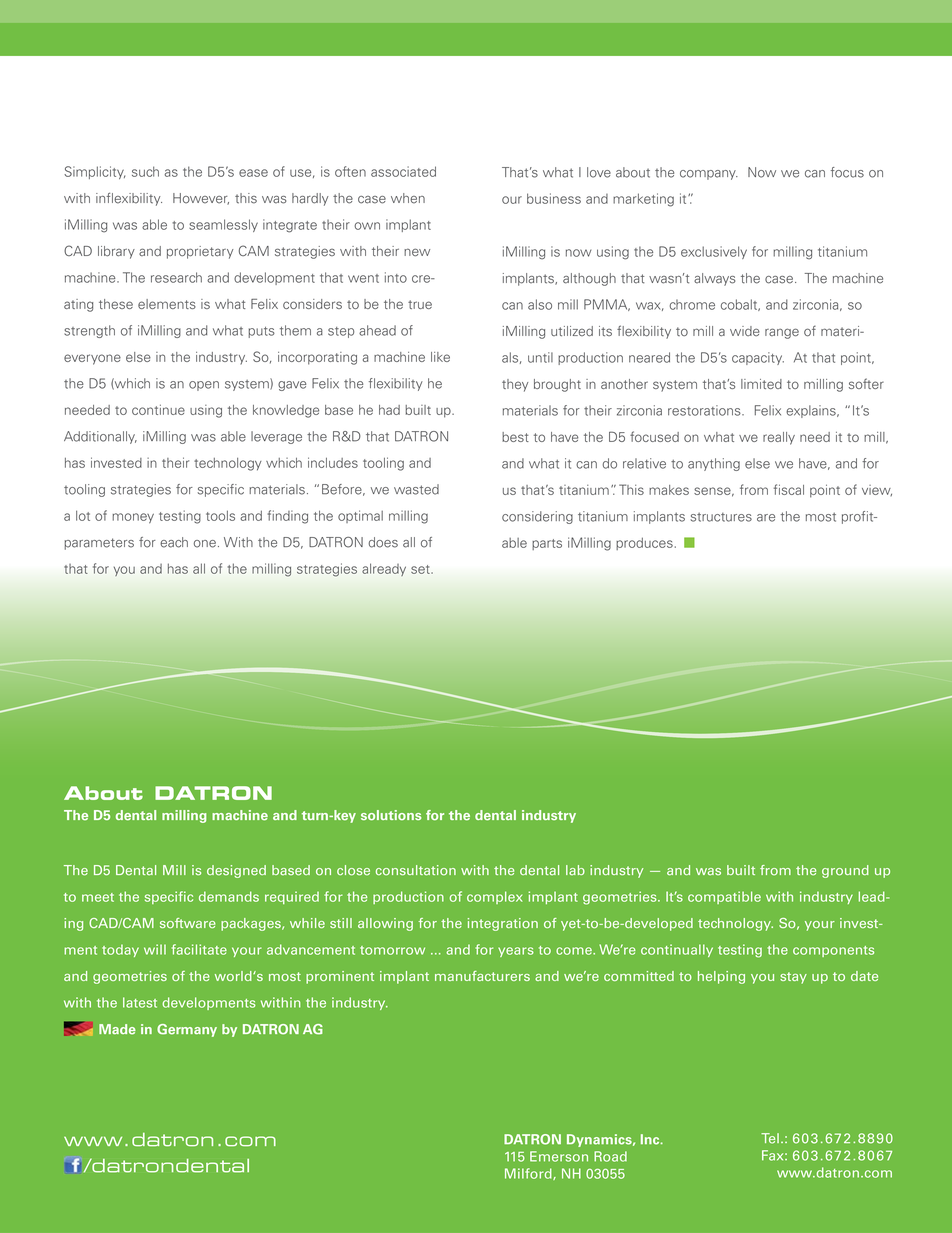 The height and width of the page is (1233, 952). I want to click on consultation, so click(416, 870).
